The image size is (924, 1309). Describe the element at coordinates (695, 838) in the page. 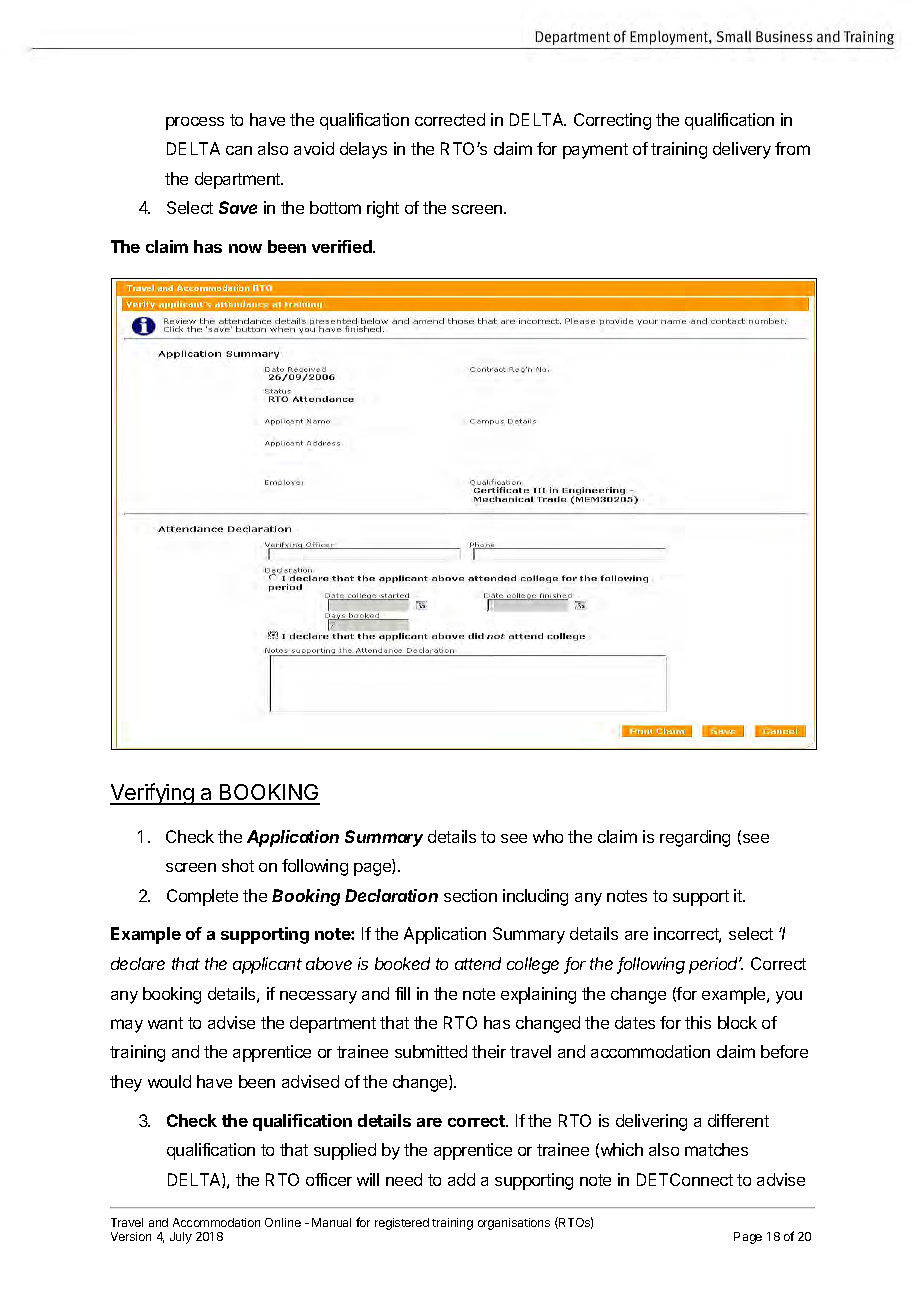

I see `regarding` at that location.
